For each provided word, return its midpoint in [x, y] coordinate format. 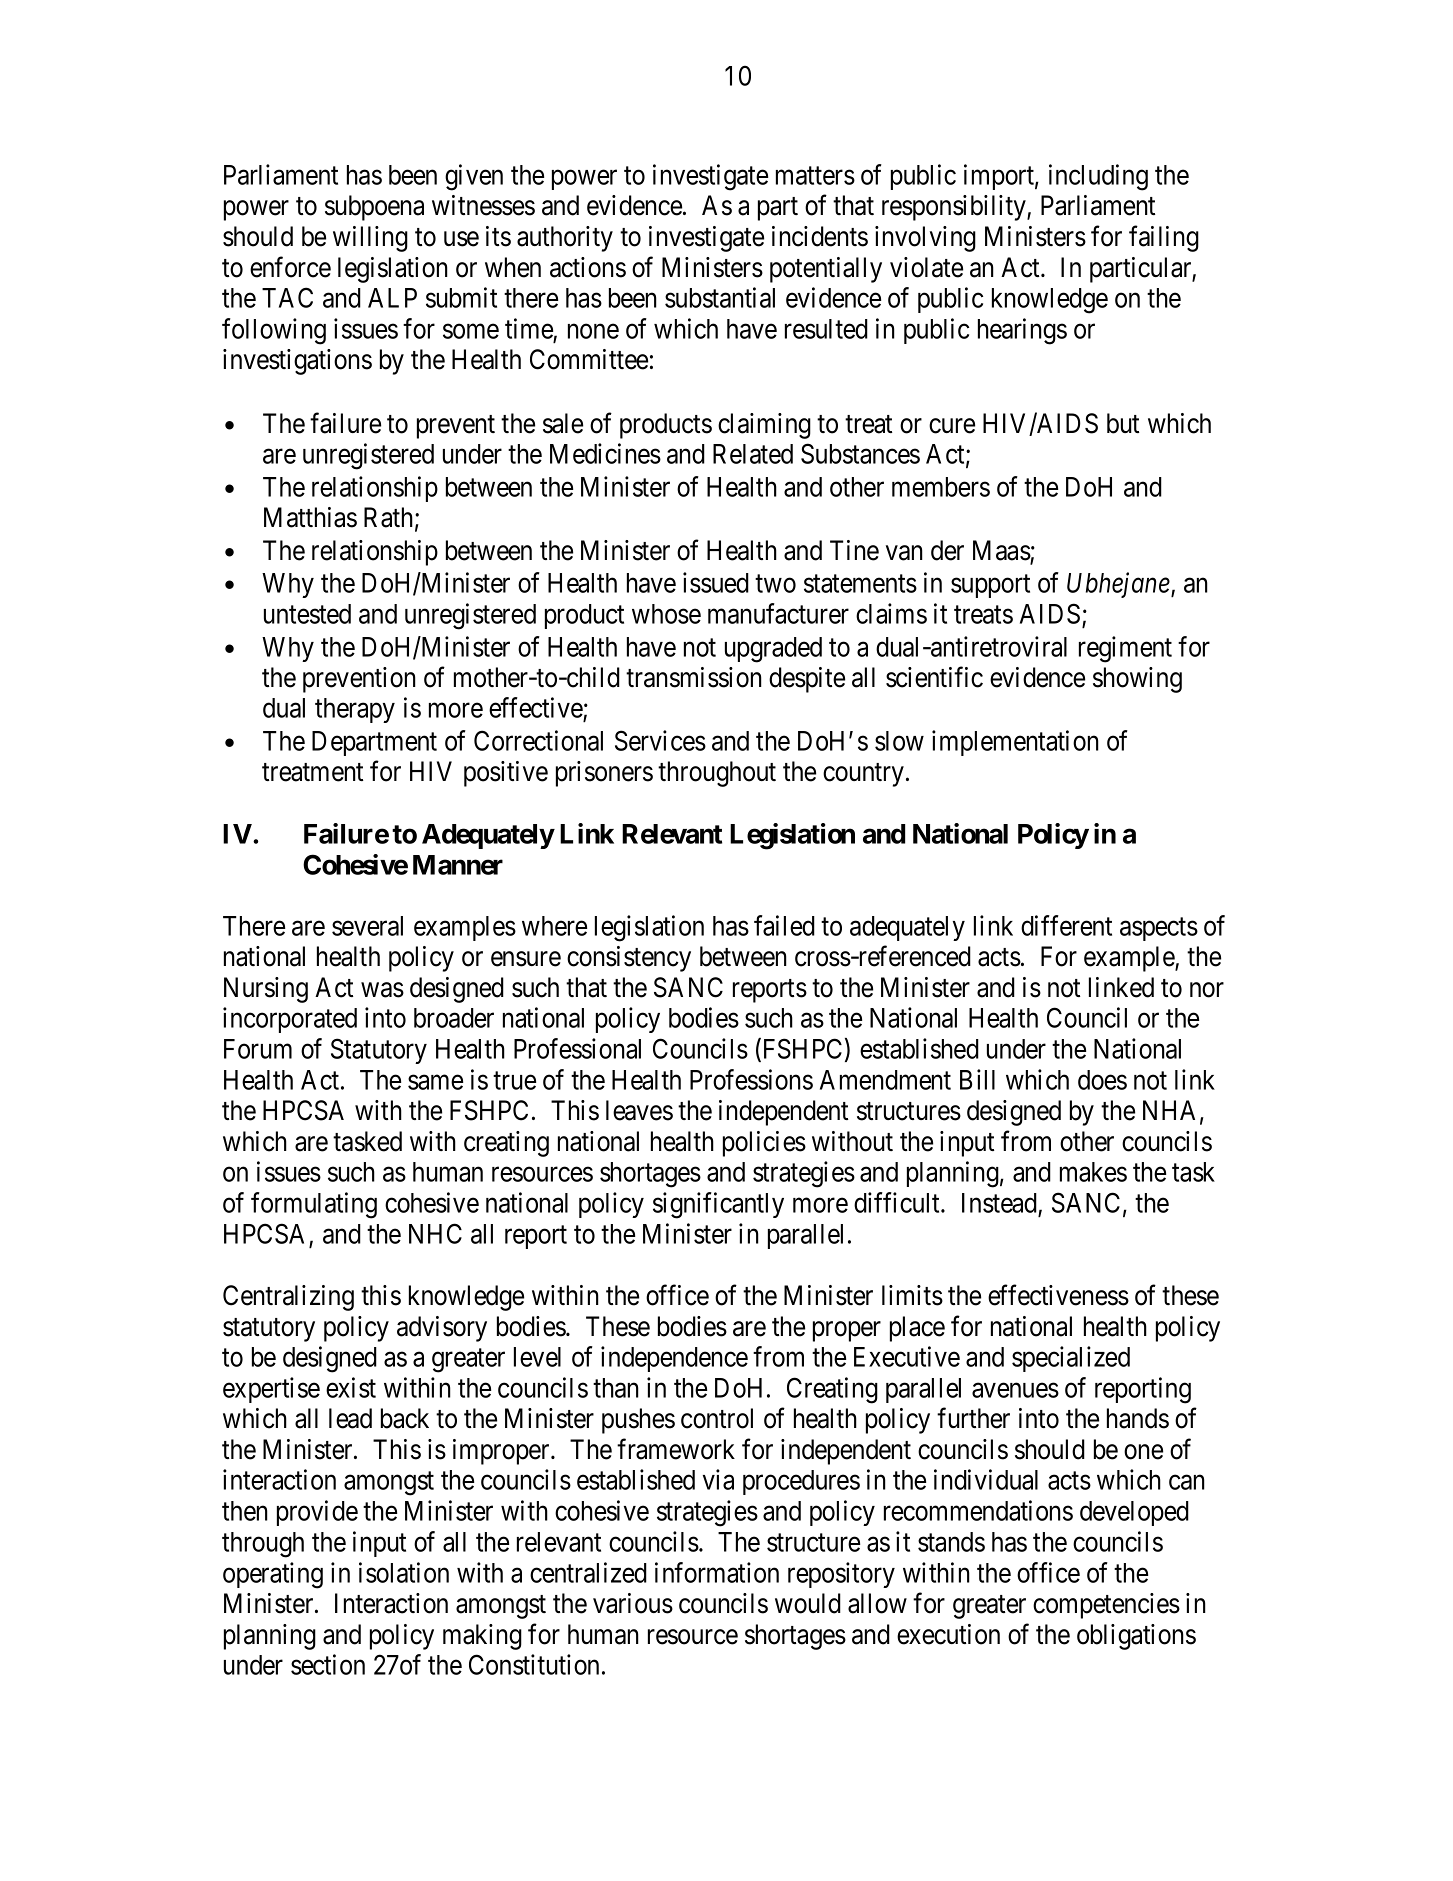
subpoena [374, 208]
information [717, 1572]
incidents [820, 236]
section [328, 1664]
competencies [1106, 1606]
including [1098, 177]
